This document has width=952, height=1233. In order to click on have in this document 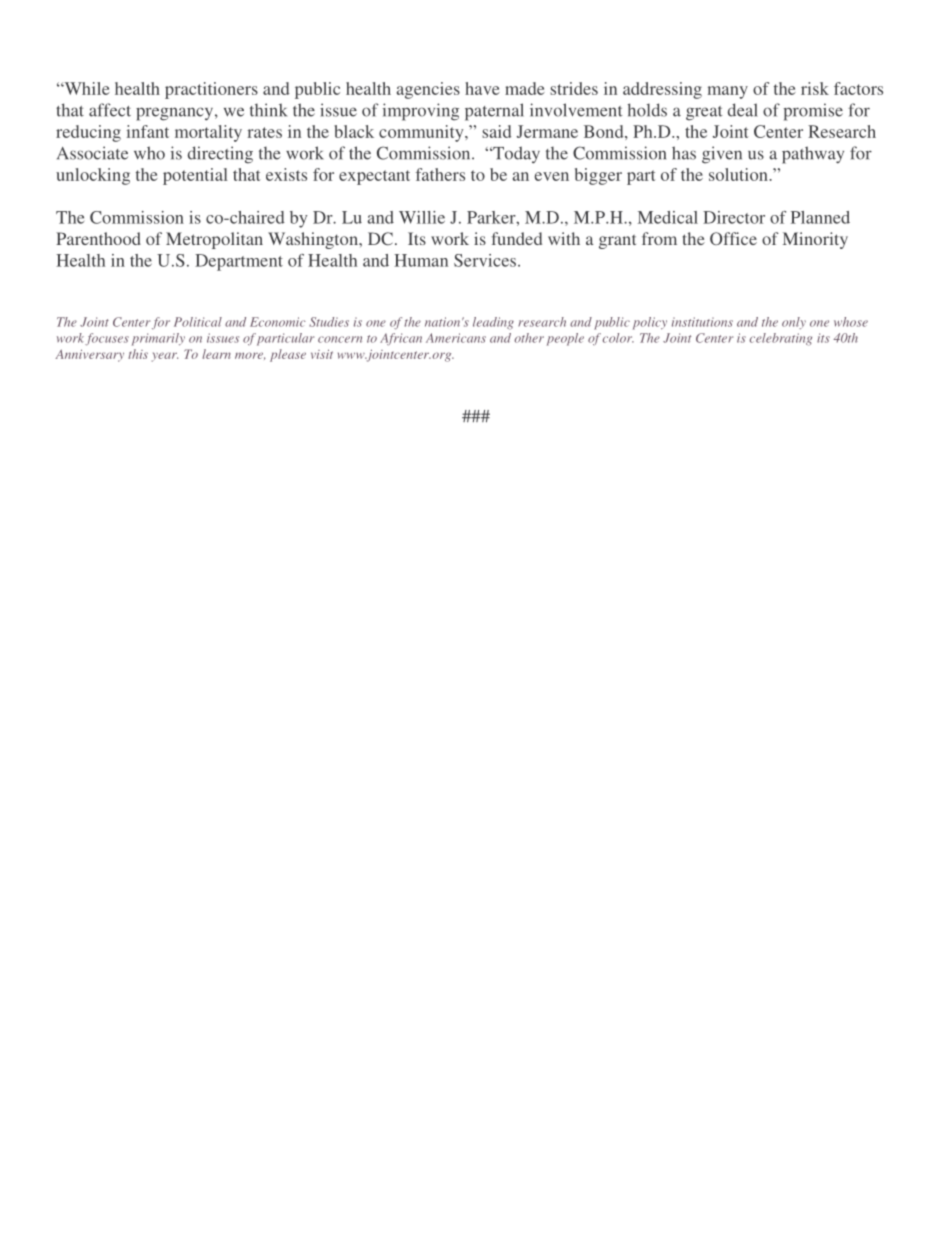, I will do `click(482, 88)`.
